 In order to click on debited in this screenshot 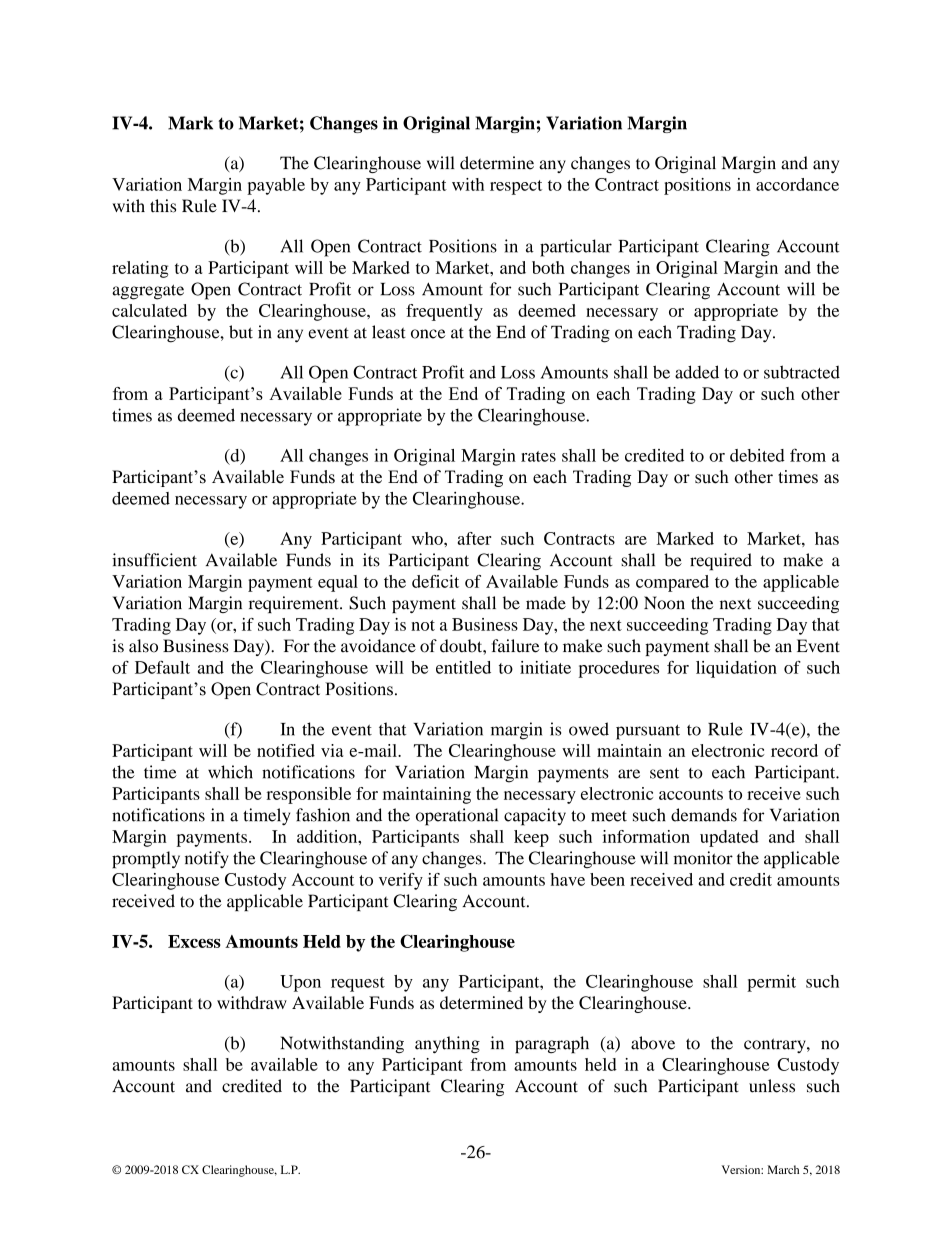, I will do `click(757, 455)`.
